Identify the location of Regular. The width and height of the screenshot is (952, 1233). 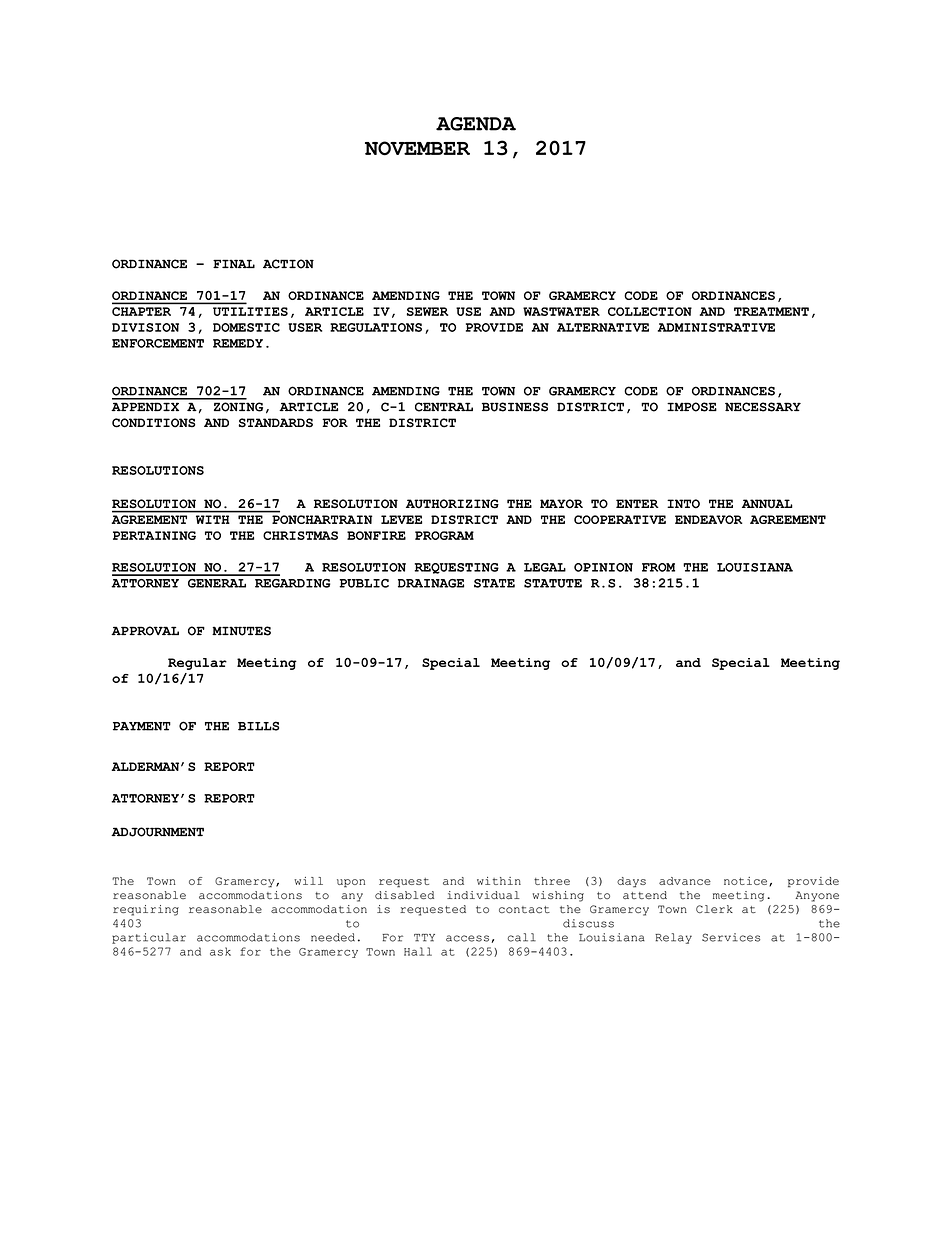
(197, 664).
